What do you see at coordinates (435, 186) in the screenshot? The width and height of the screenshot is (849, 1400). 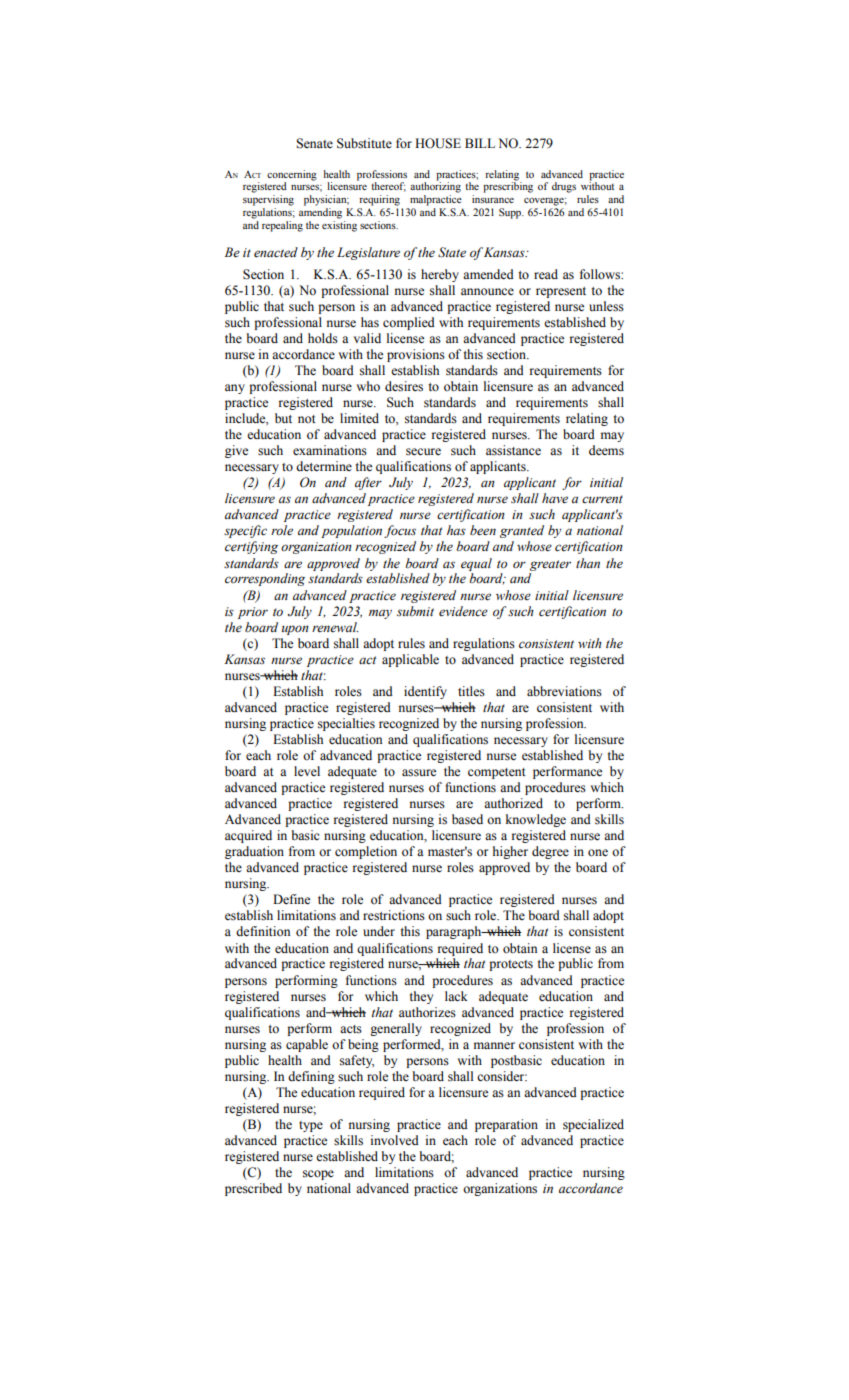 I see `authorizing` at bounding box center [435, 186].
